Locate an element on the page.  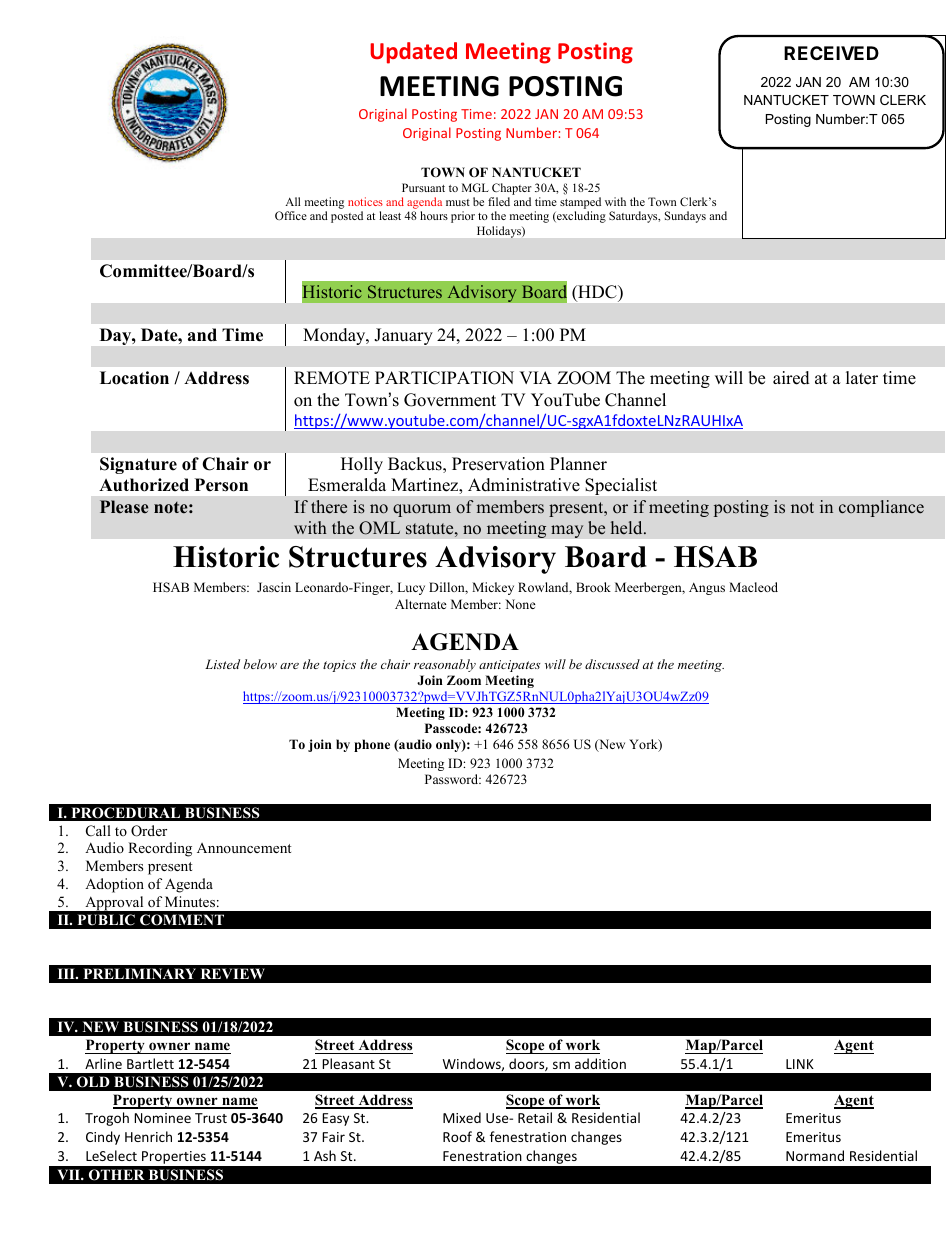
Password is located at coordinates (453, 779).
